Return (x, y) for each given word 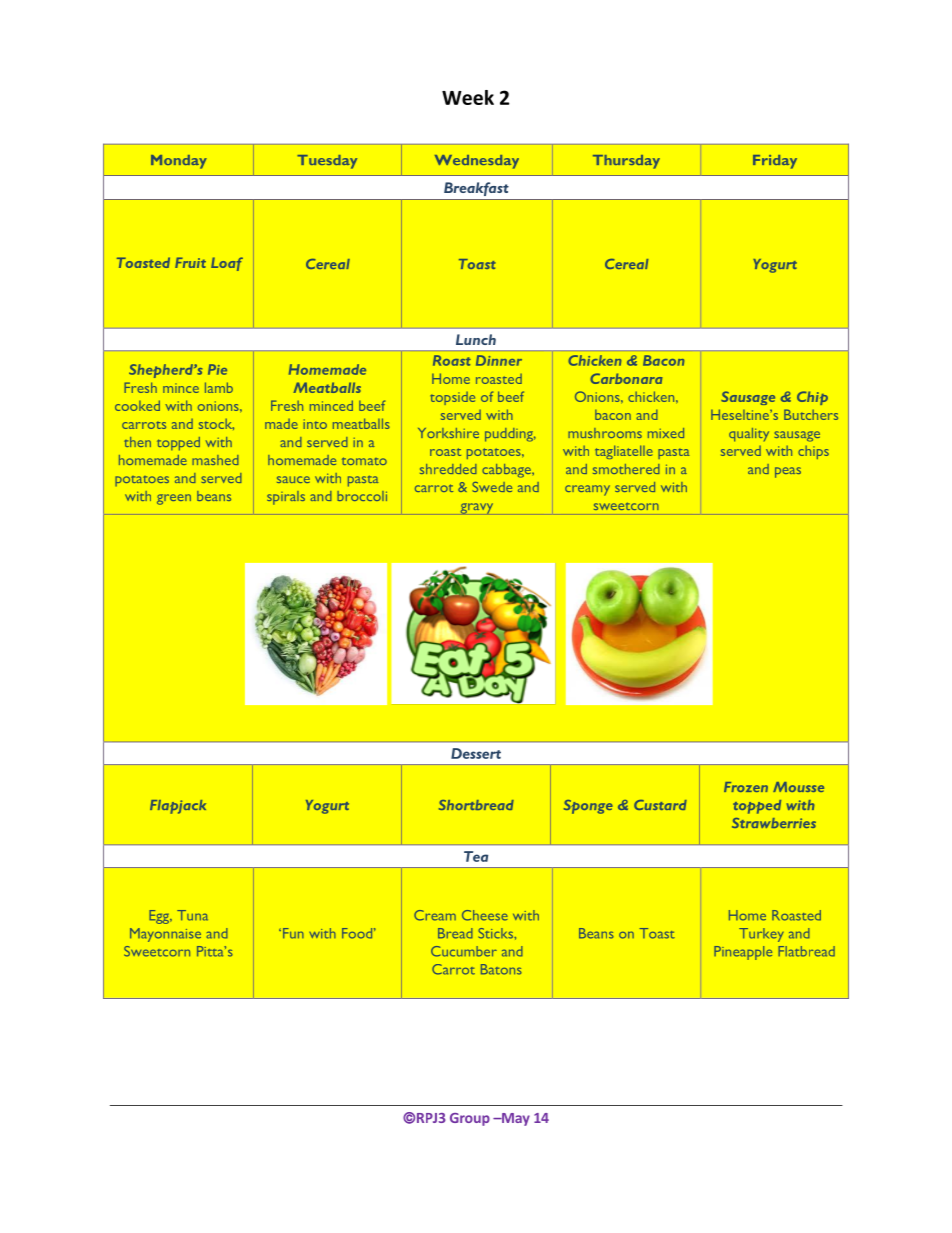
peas (788, 472)
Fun (292, 933)
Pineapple (743, 953)
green (174, 499)
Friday (775, 162)
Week (468, 97)
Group (470, 1119)
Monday (179, 162)
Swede (492, 487)
